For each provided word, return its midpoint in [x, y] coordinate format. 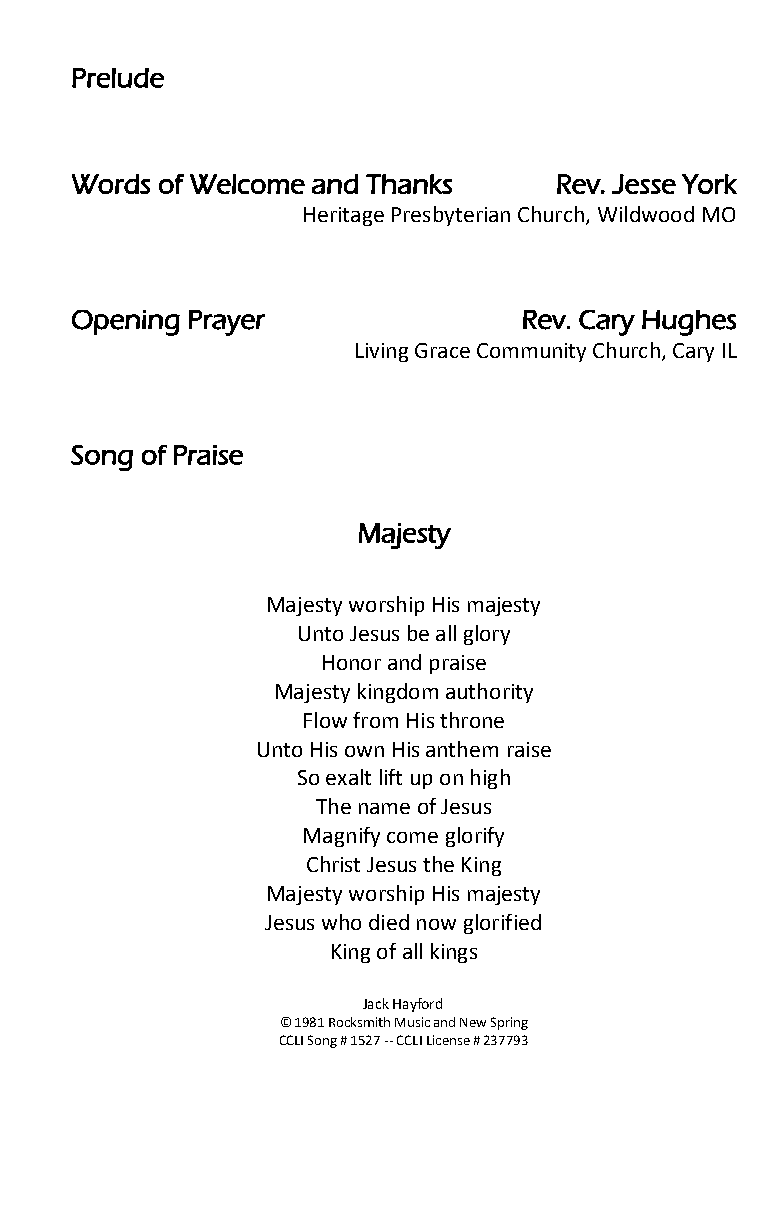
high [490, 779]
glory [487, 635]
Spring [509, 1023]
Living [382, 352]
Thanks [409, 184]
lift [391, 777]
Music [412, 1022]
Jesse [644, 184]
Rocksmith [359, 1022]
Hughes [689, 323]
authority [489, 693]
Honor [352, 662]
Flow [325, 720]
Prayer [227, 323]
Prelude [118, 78]
